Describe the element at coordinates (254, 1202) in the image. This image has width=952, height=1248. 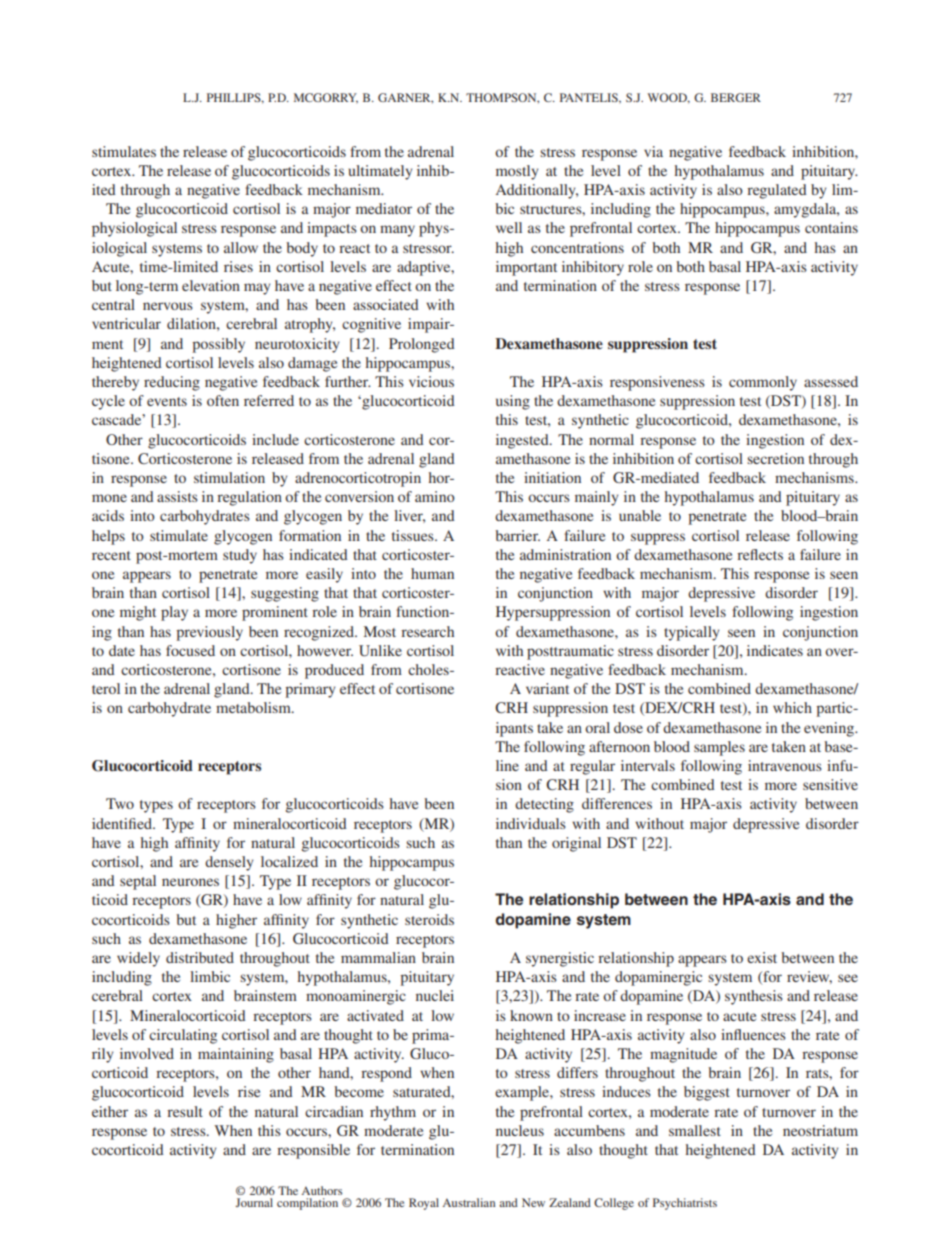
I see `Journal` at that location.
